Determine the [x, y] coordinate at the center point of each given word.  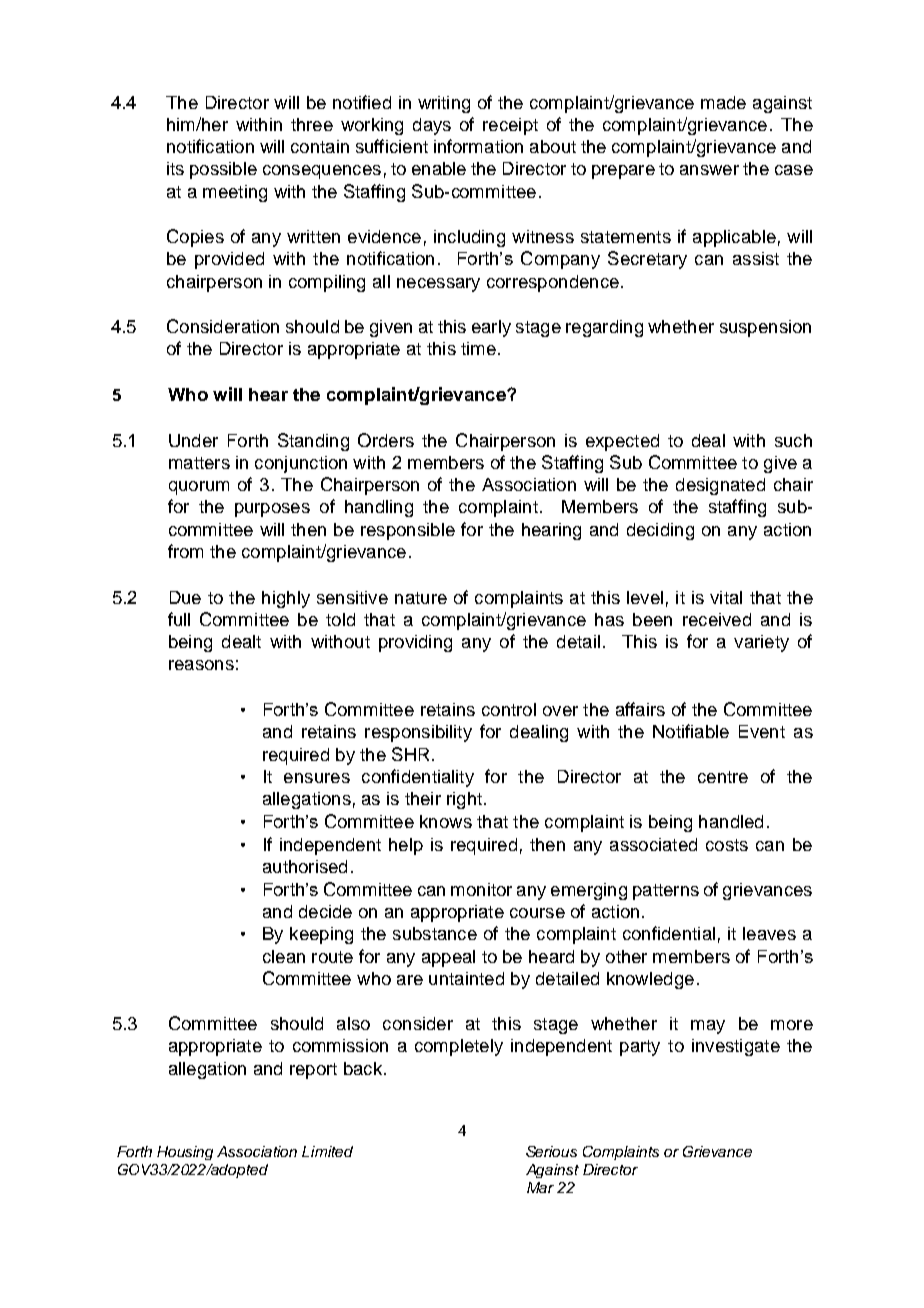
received [717, 619]
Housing [185, 1153]
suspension [765, 328]
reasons [201, 665]
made [723, 102]
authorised [305, 866]
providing [415, 643]
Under [193, 440]
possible [223, 170]
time [478, 348]
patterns [666, 892]
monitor [481, 889]
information [478, 146]
